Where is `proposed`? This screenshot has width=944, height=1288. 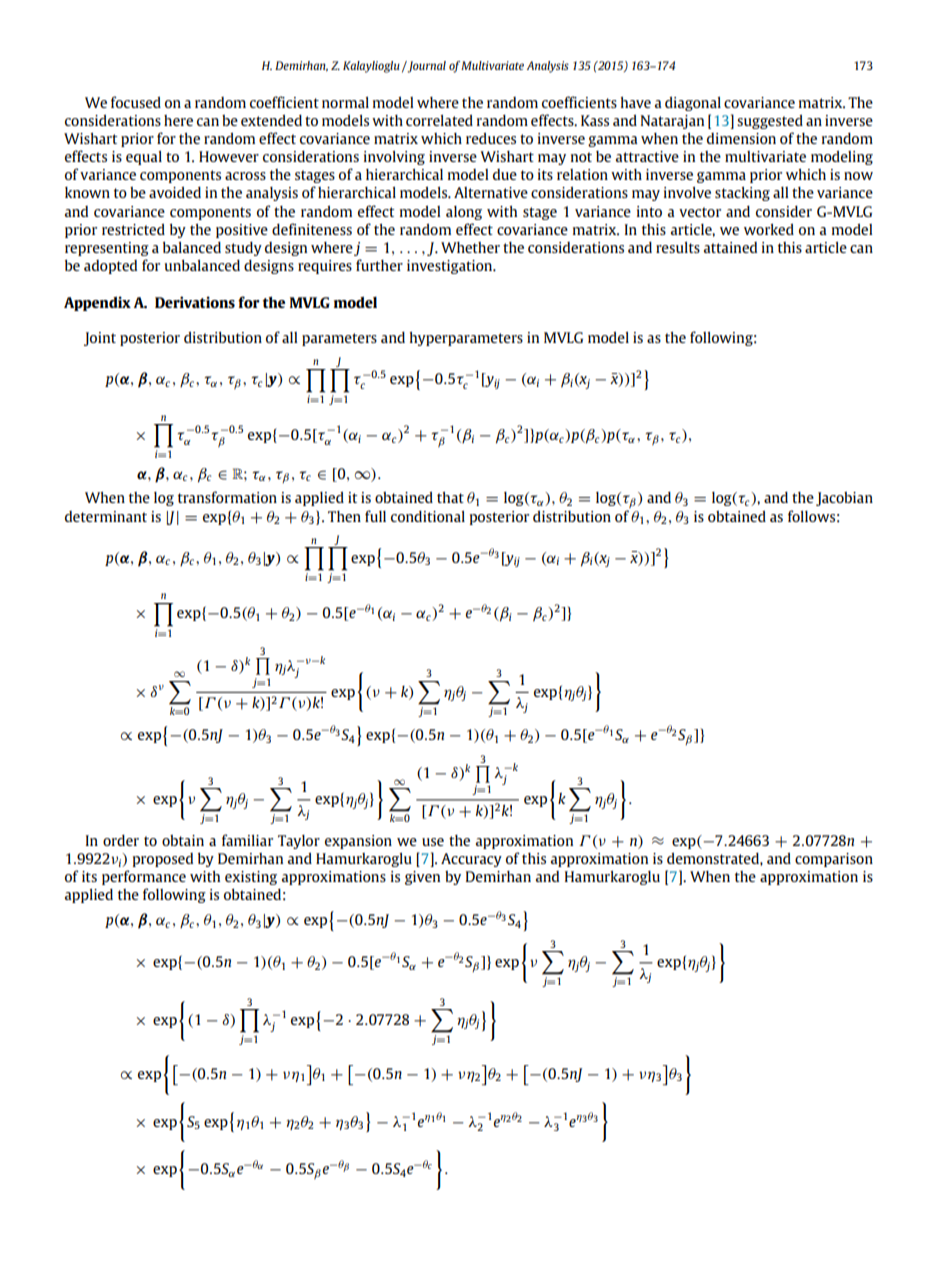 proposed is located at coordinates (163, 860).
